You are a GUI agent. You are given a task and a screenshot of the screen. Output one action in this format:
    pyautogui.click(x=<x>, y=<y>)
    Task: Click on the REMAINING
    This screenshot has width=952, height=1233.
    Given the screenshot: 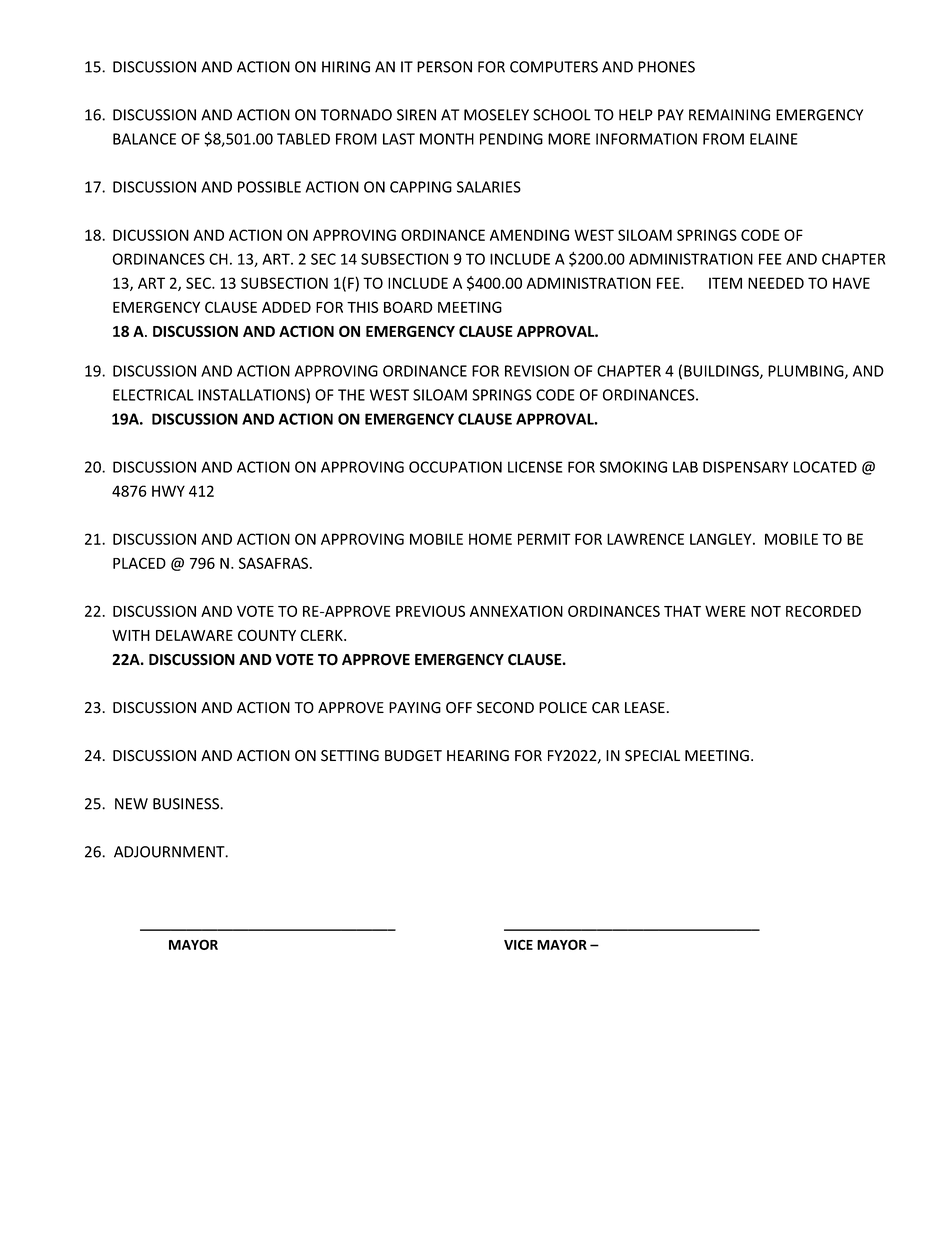 What is the action you would take?
    pyautogui.click(x=729, y=115)
